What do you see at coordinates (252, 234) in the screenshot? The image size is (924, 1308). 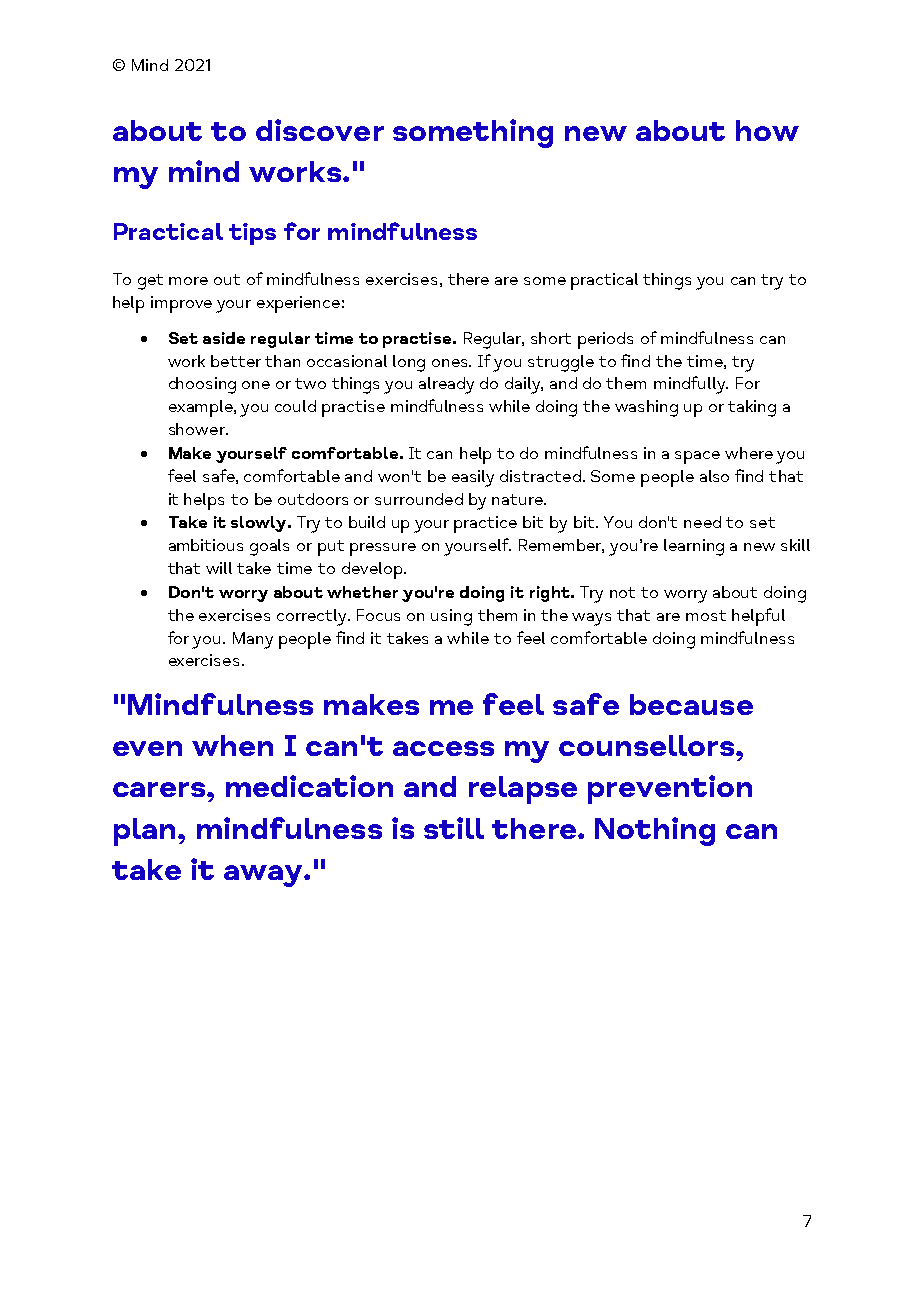 I see `tips` at bounding box center [252, 234].
